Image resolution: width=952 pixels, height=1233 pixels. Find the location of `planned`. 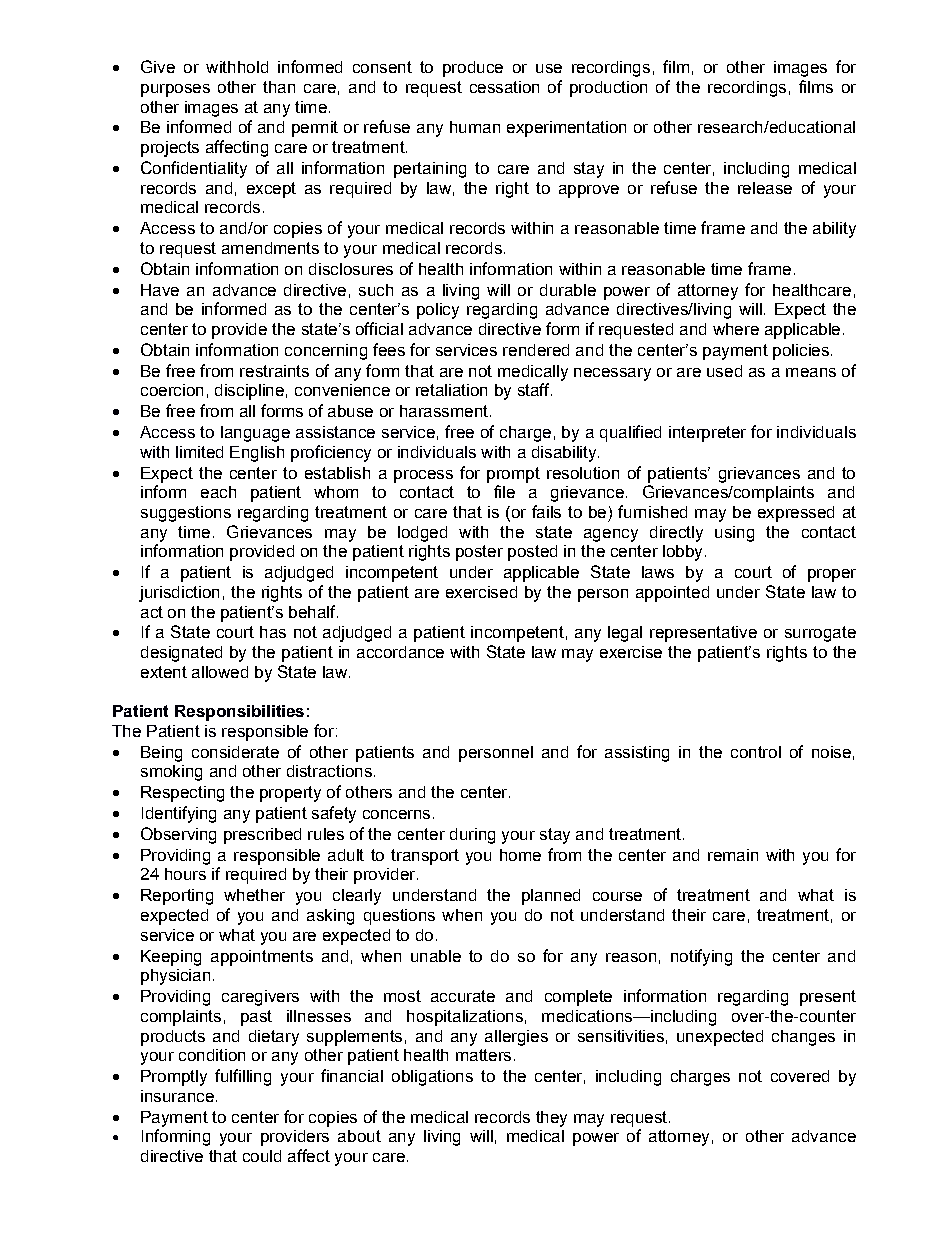

planned is located at coordinates (551, 897).
